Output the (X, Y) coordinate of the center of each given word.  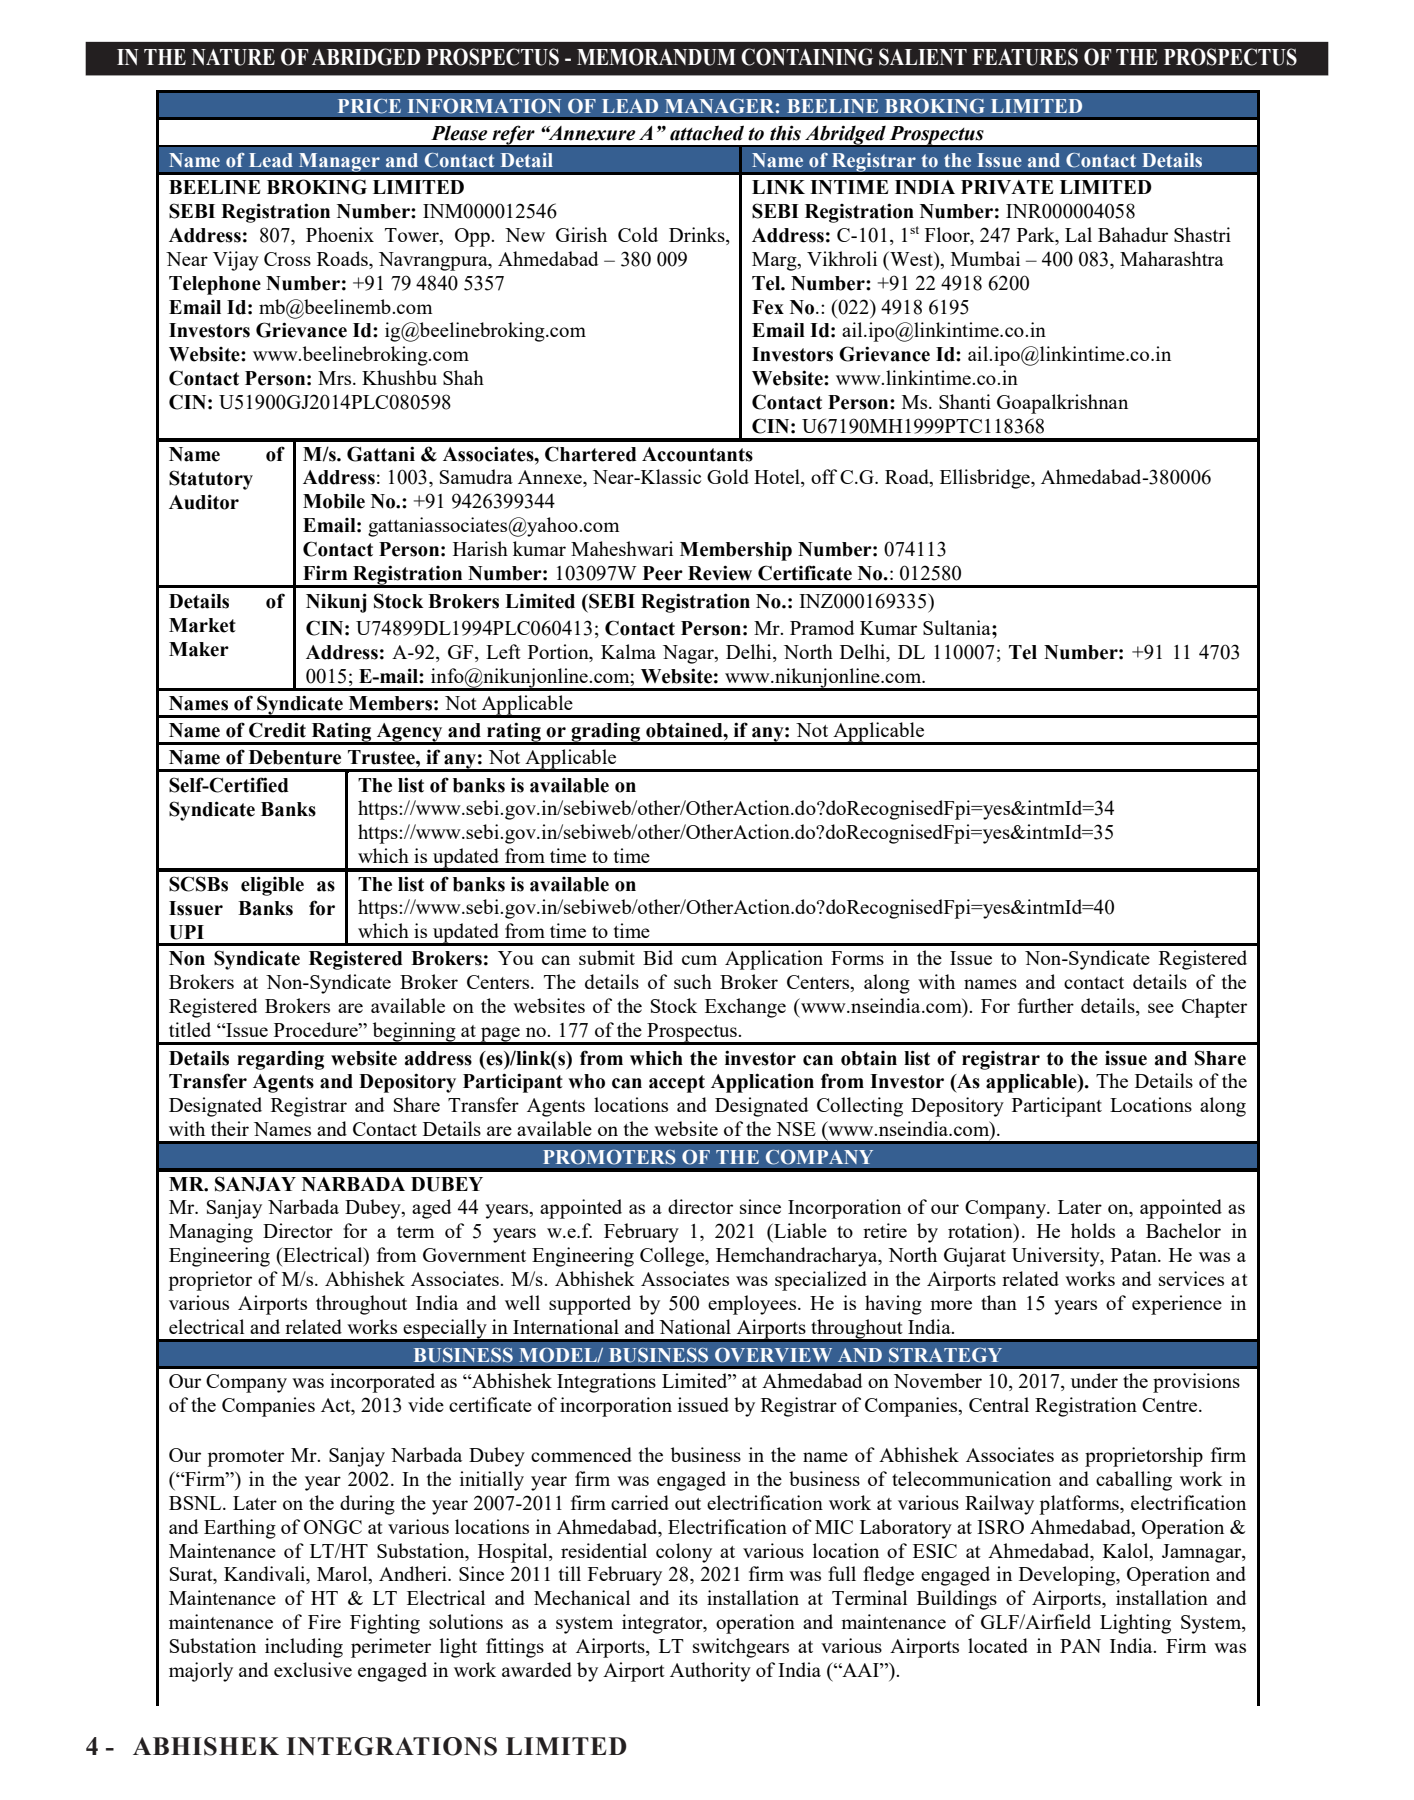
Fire (324, 1621)
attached (707, 133)
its (688, 1597)
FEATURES (1025, 57)
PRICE (369, 106)
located (998, 1645)
